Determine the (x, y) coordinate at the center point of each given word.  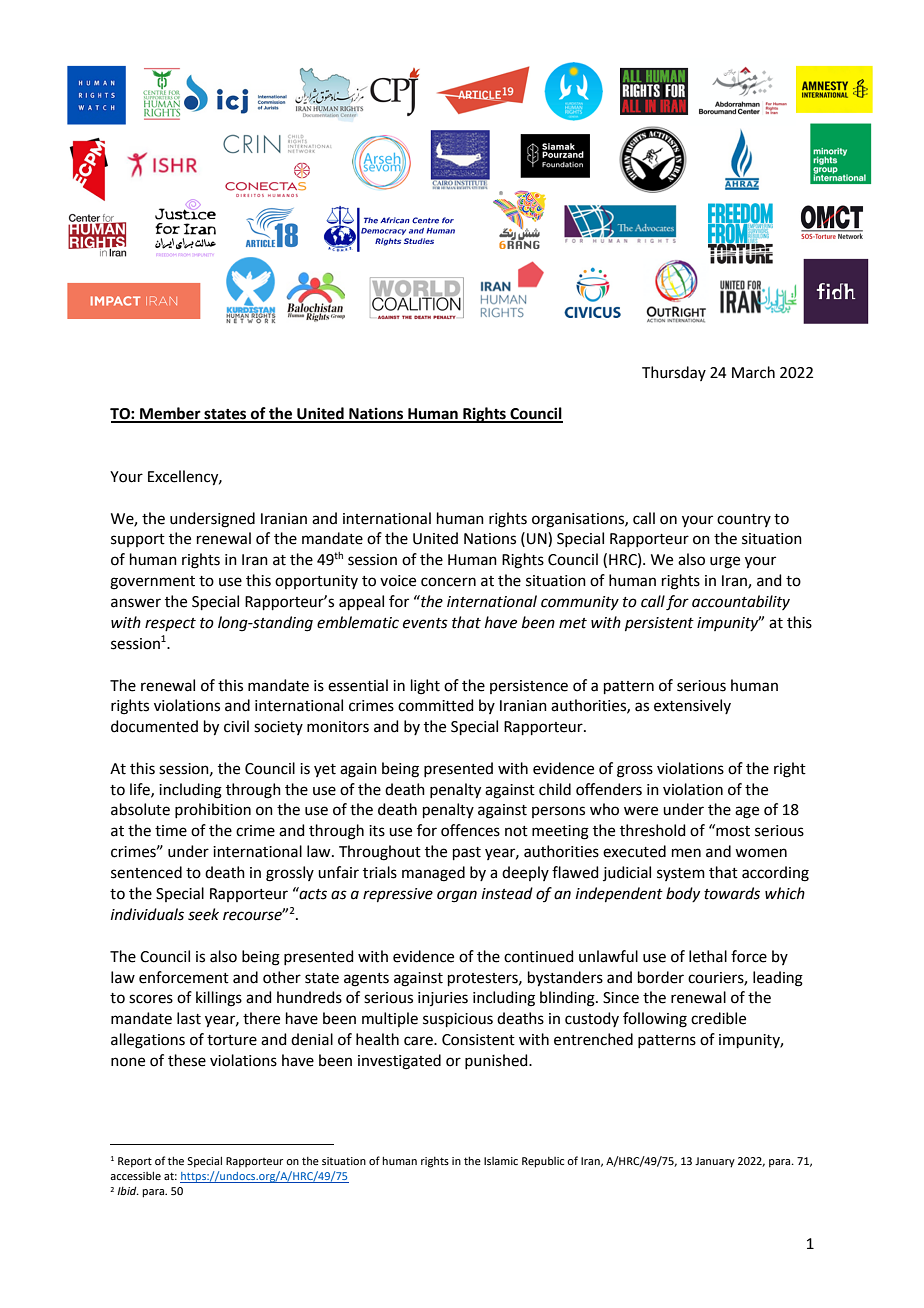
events (425, 623)
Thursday (674, 373)
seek (203, 914)
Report (135, 1162)
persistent (659, 624)
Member (170, 414)
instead (507, 893)
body (683, 894)
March (753, 372)
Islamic (501, 1161)
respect (170, 624)
